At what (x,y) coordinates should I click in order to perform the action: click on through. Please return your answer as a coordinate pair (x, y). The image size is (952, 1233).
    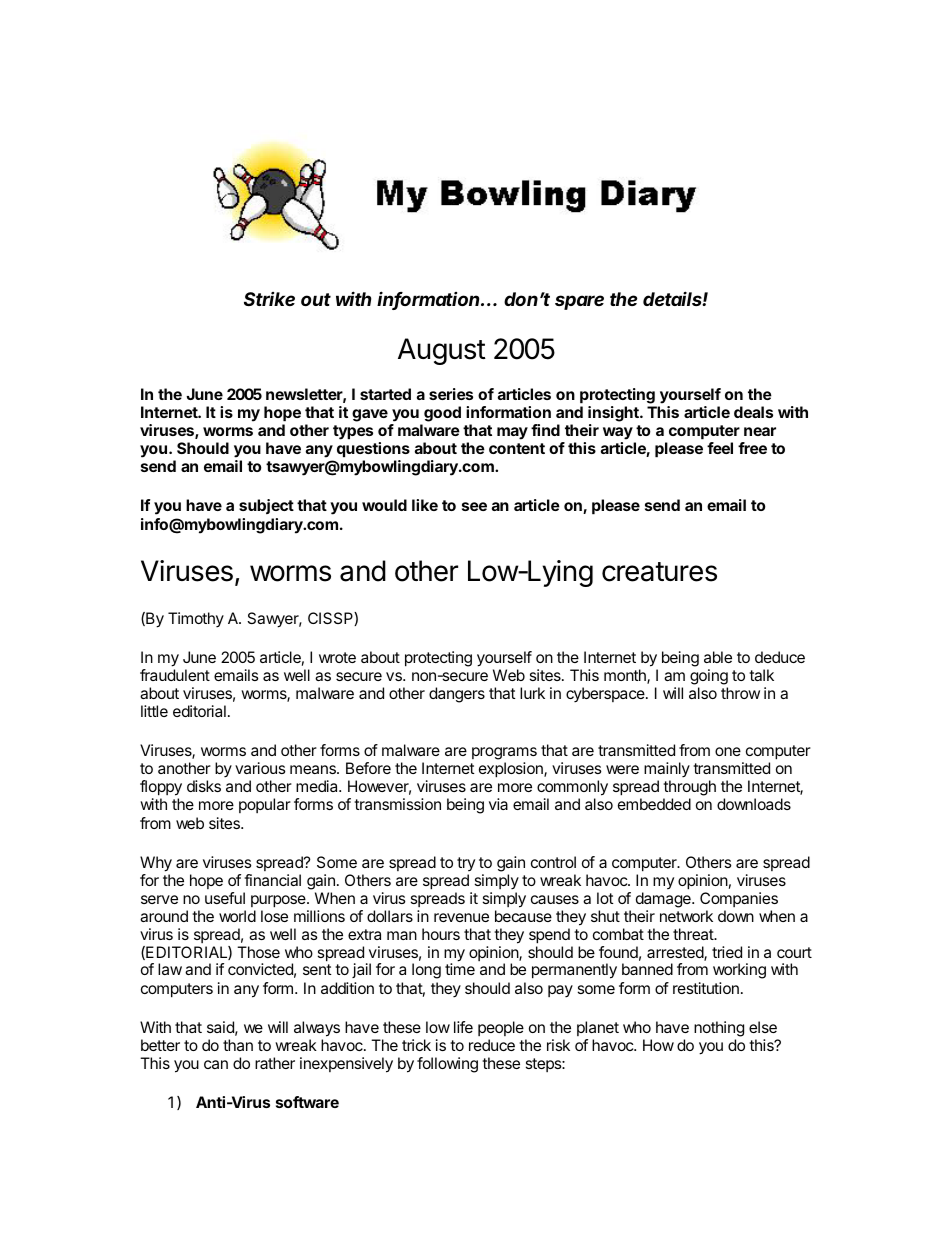
    Looking at the image, I should click on (689, 789).
